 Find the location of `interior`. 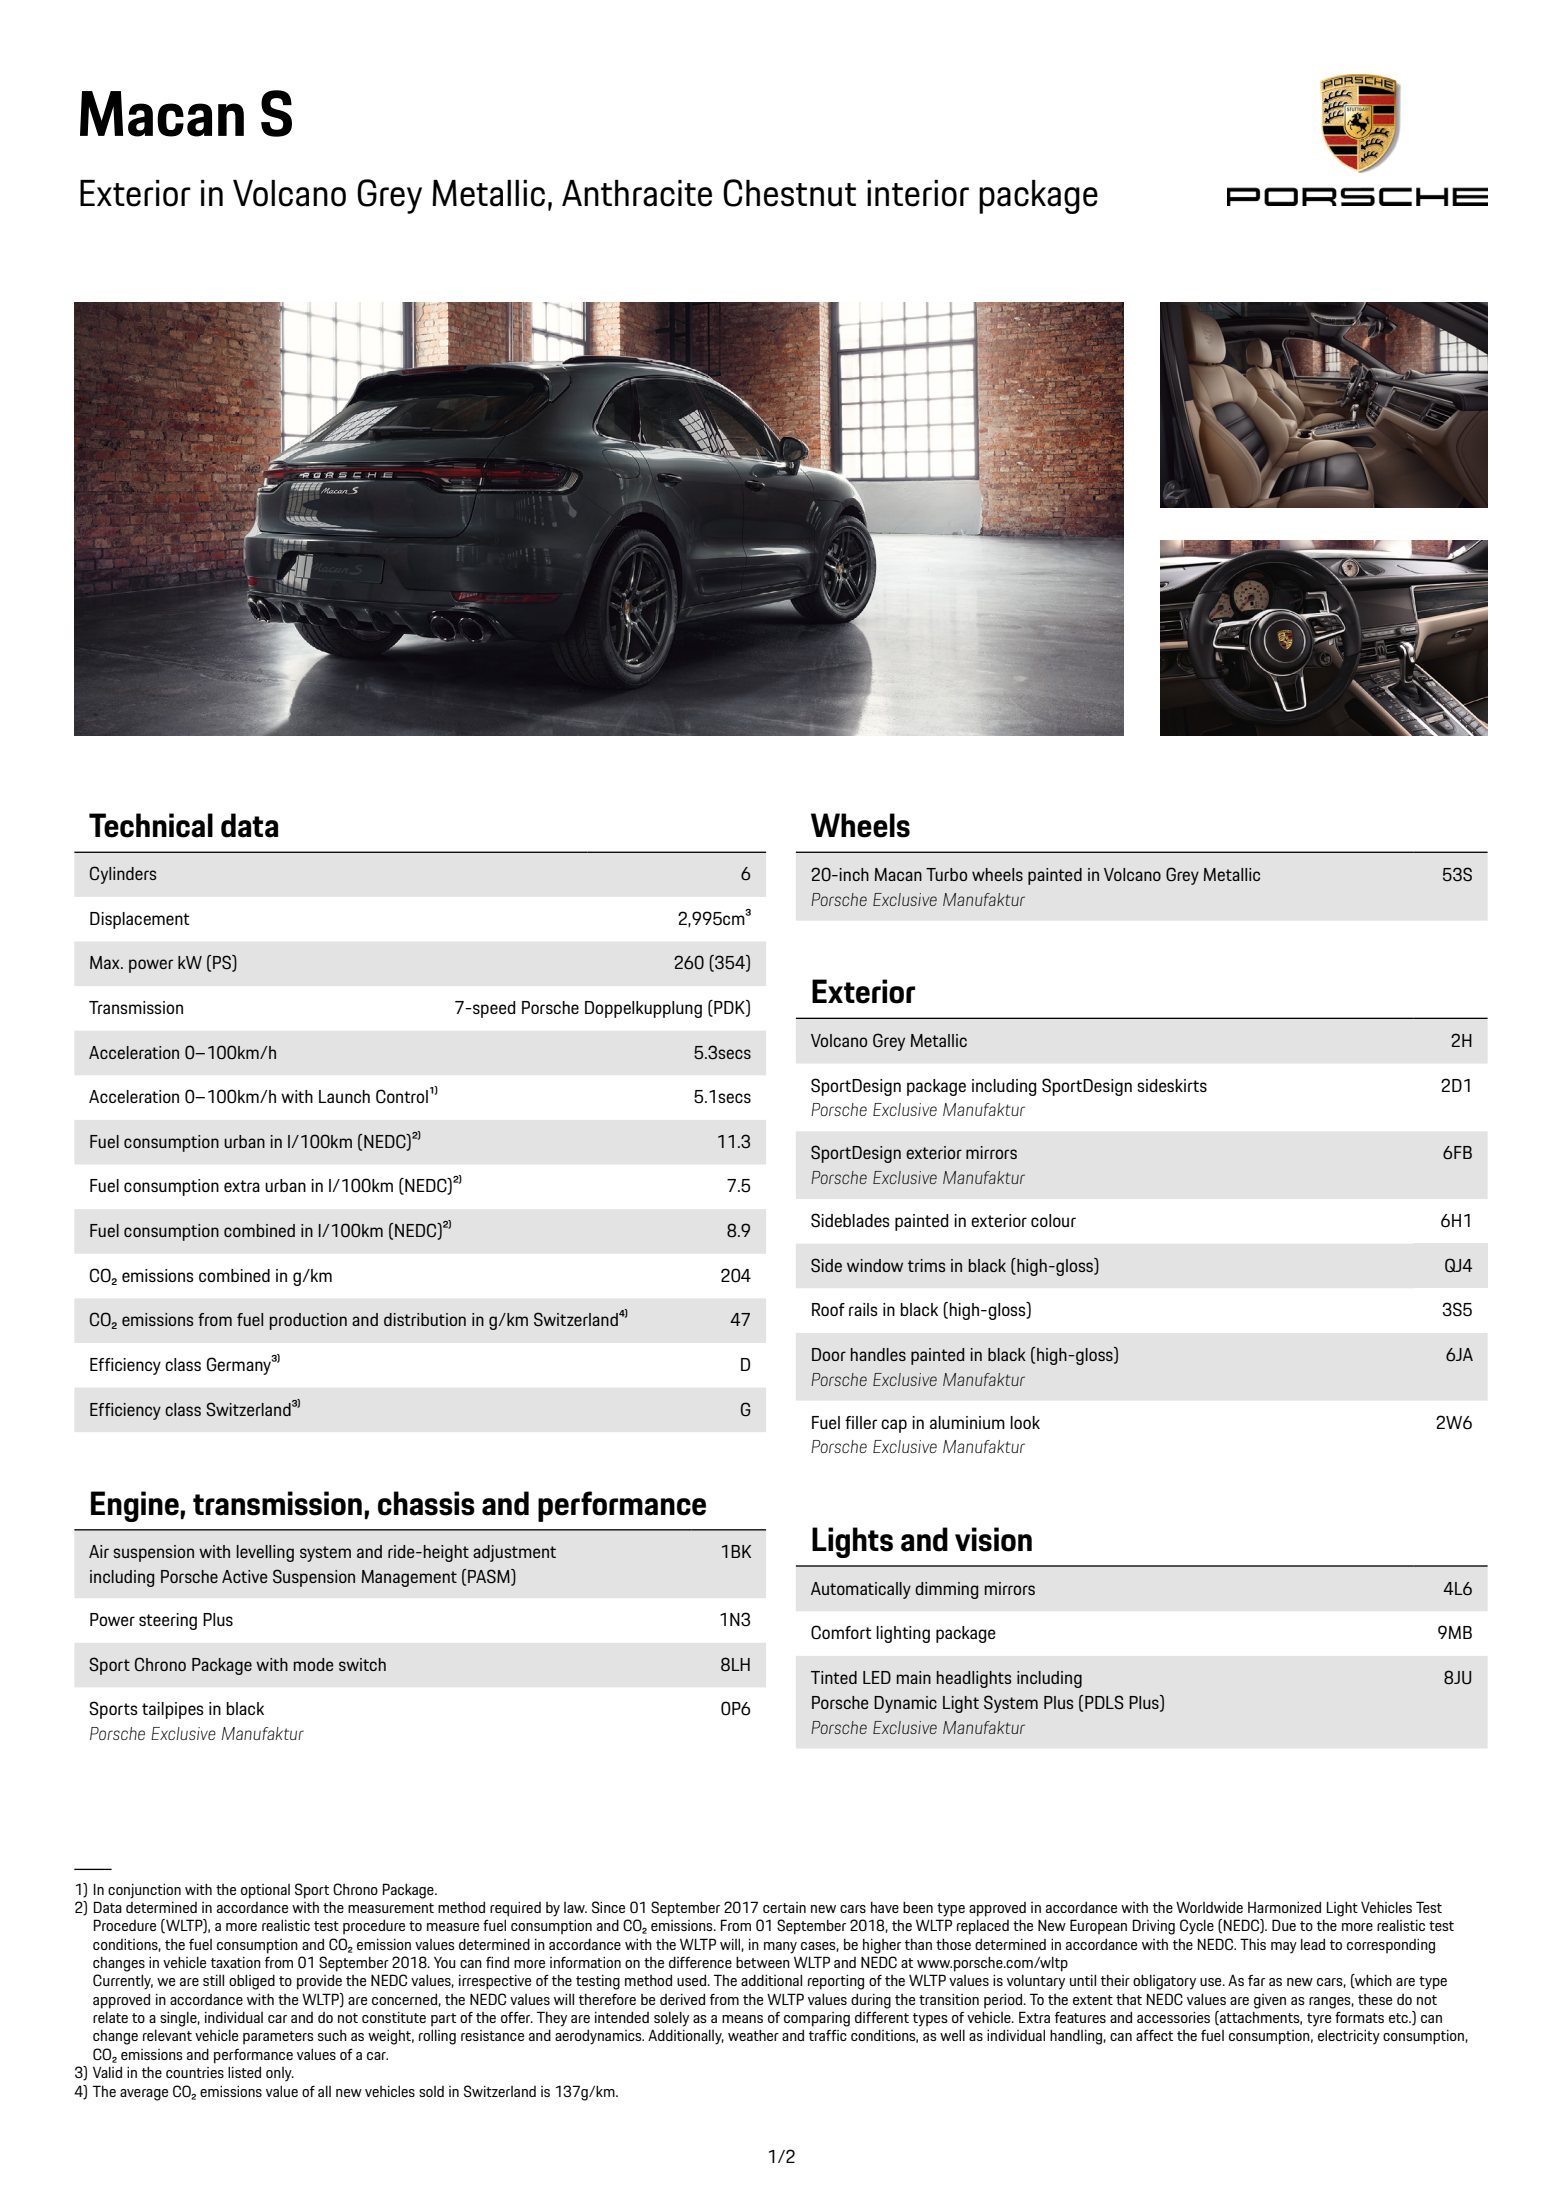

interior is located at coordinates (918, 193).
